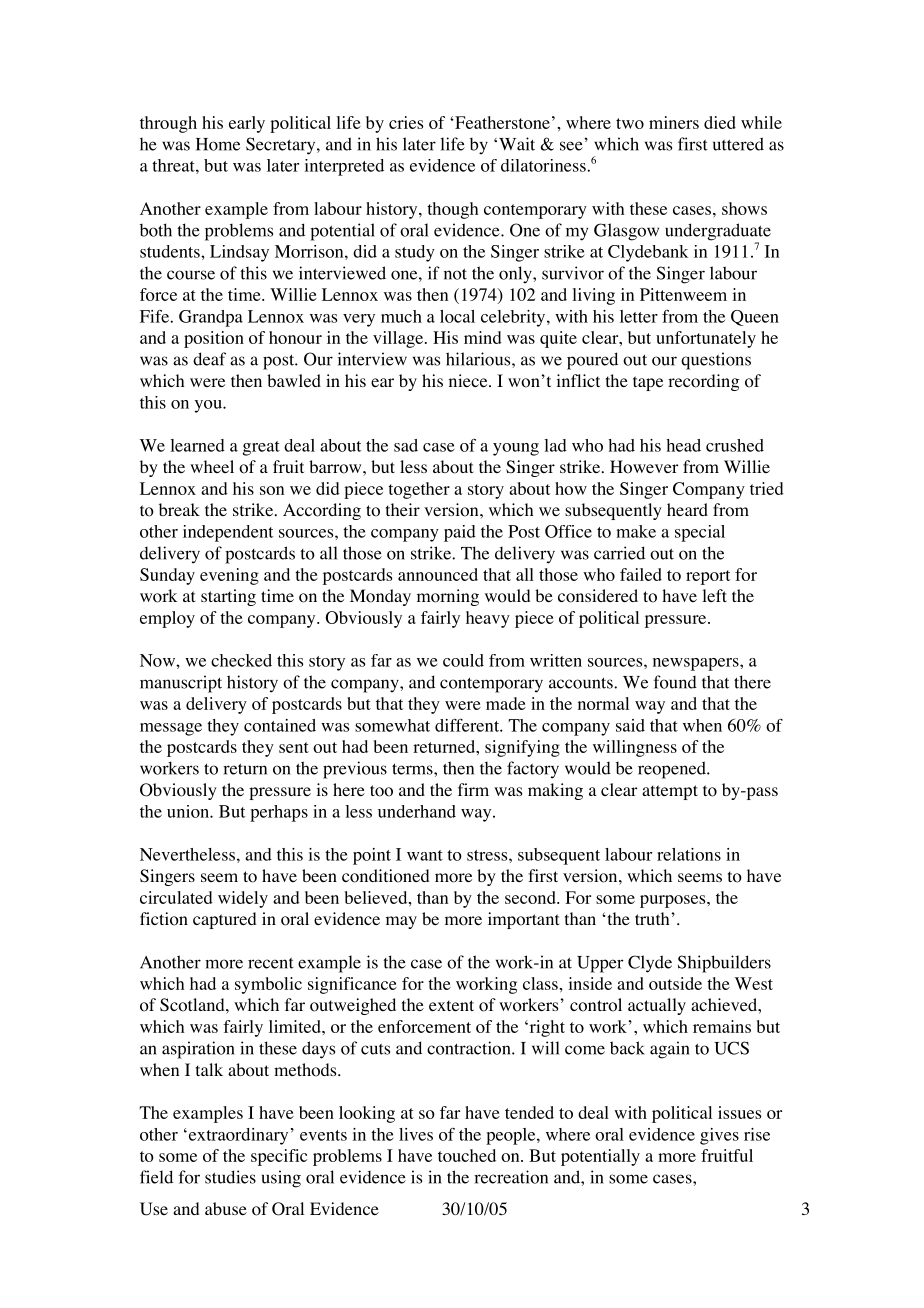 This page has height=1308, width=924. Describe the element at coordinates (719, 1136) in the page. I see `gives` at that location.
